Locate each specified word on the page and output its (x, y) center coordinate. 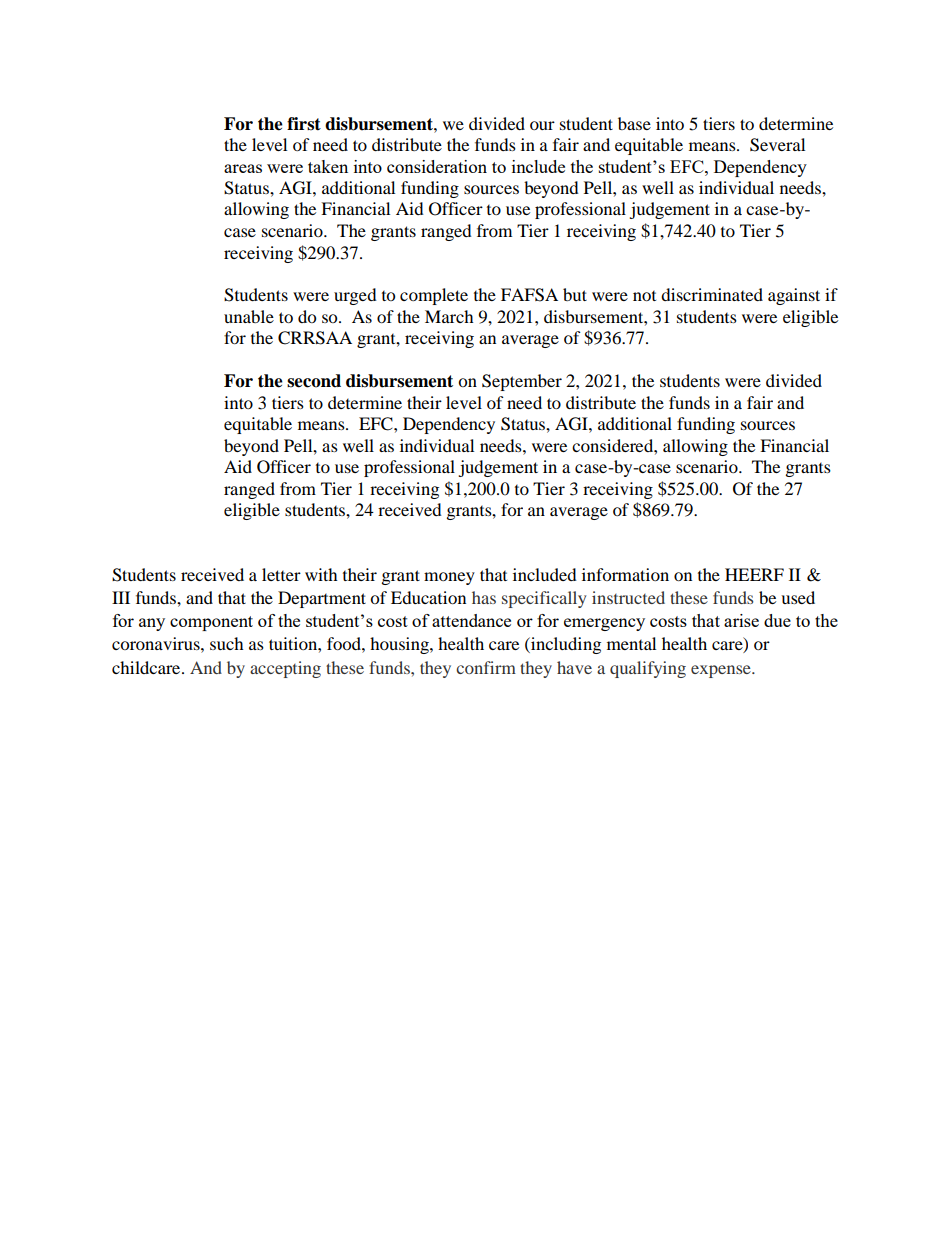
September (522, 382)
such (227, 643)
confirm (486, 667)
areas (243, 168)
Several (777, 145)
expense (722, 671)
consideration (437, 166)
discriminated (712, 294)
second (314, 381)
